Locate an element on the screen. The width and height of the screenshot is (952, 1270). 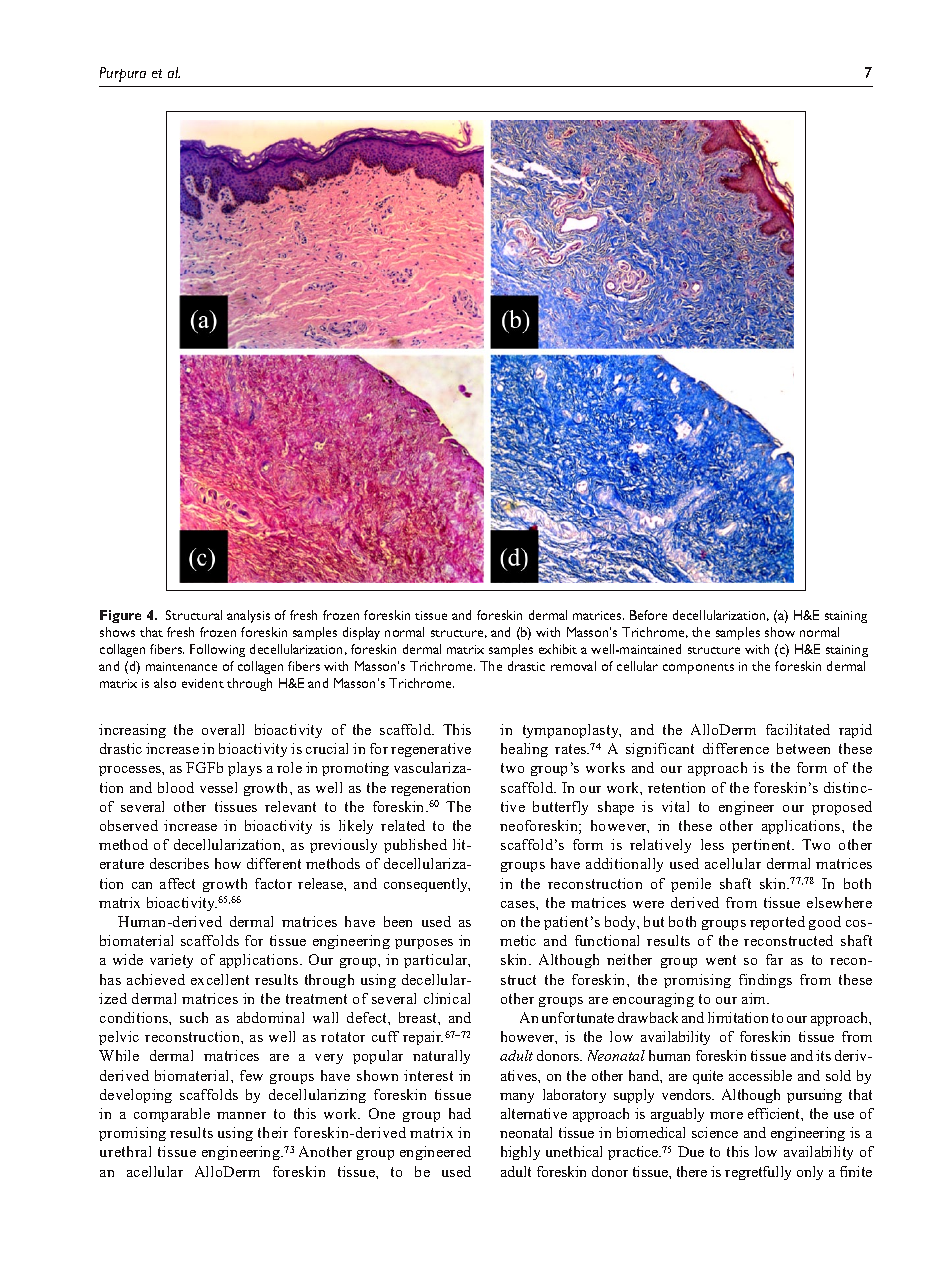
cases is located at coordinates (519, 904).
